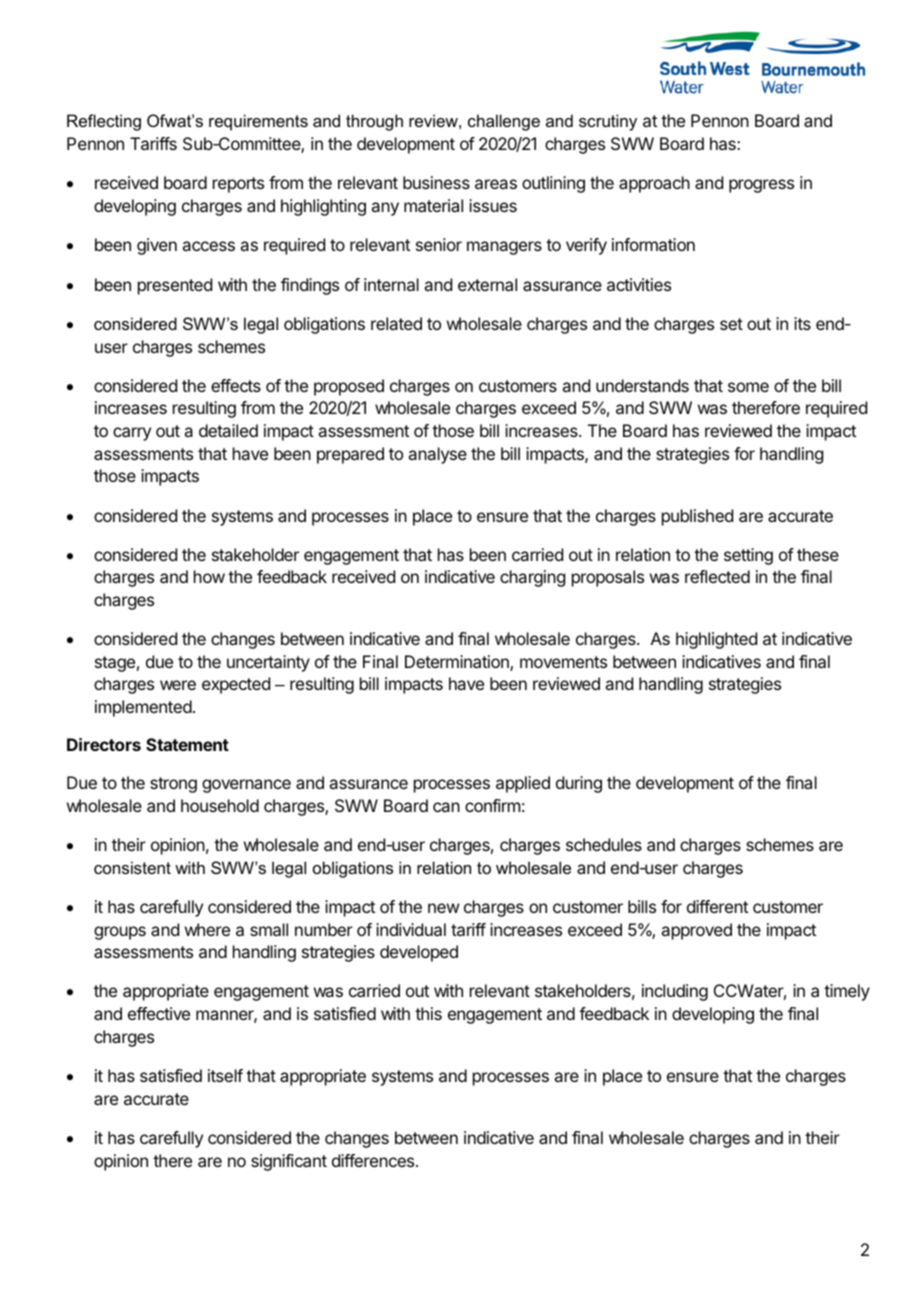 This document has height=1308, width=924. I want to click on reports, so click(238, 185).
